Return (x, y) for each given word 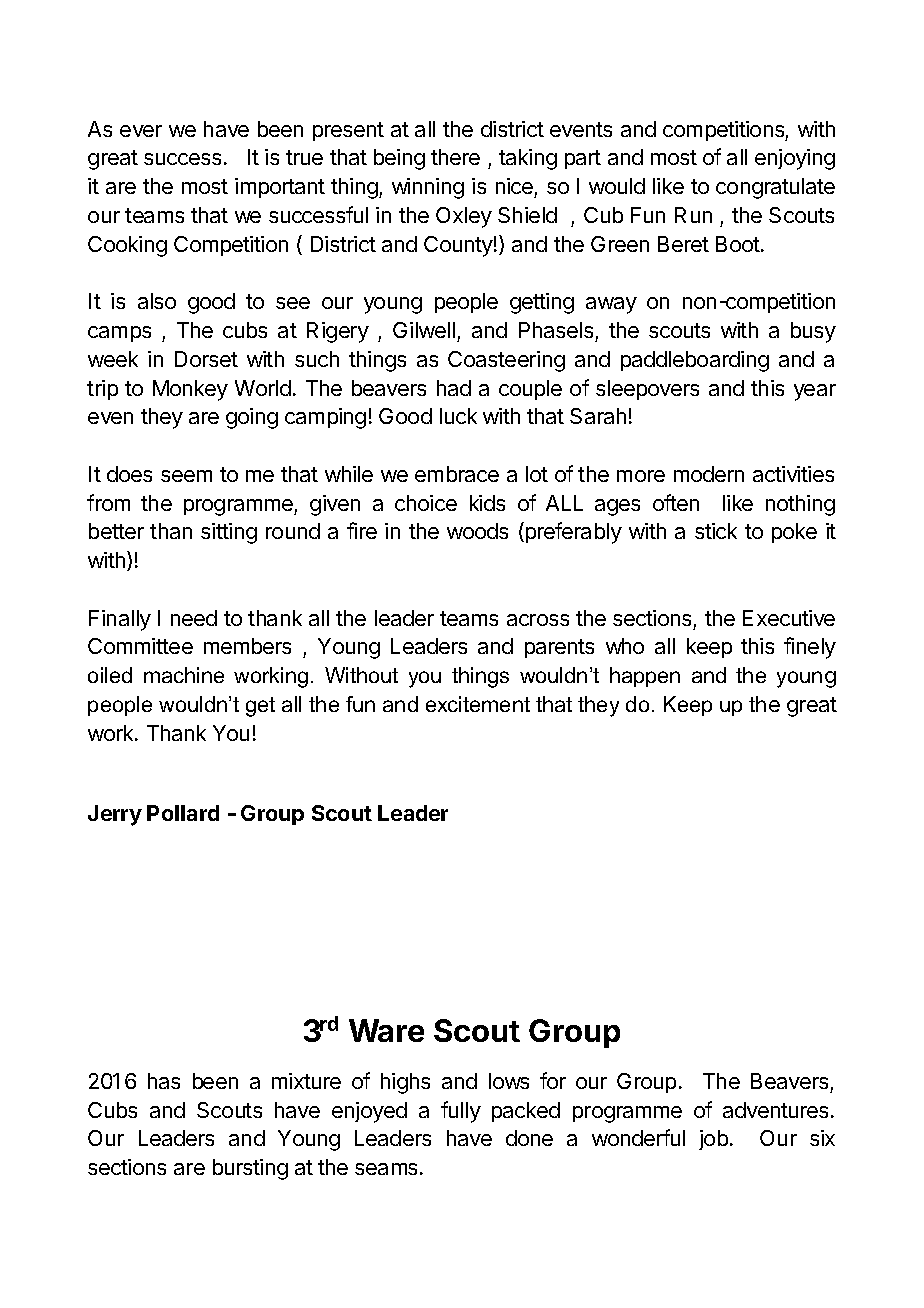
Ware (386, 1030)
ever (141, 131)
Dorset (206, 359)
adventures (775, 1110)
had (454, 388)
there (455, 157)
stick (716, 531)
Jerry (115, 815)
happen (645, 677)
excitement (478, 704)
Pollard (183, 813)
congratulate (775, 188)
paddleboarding (695, 361)
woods (477, 531)
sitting (229, 533)
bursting (250, 1169)
